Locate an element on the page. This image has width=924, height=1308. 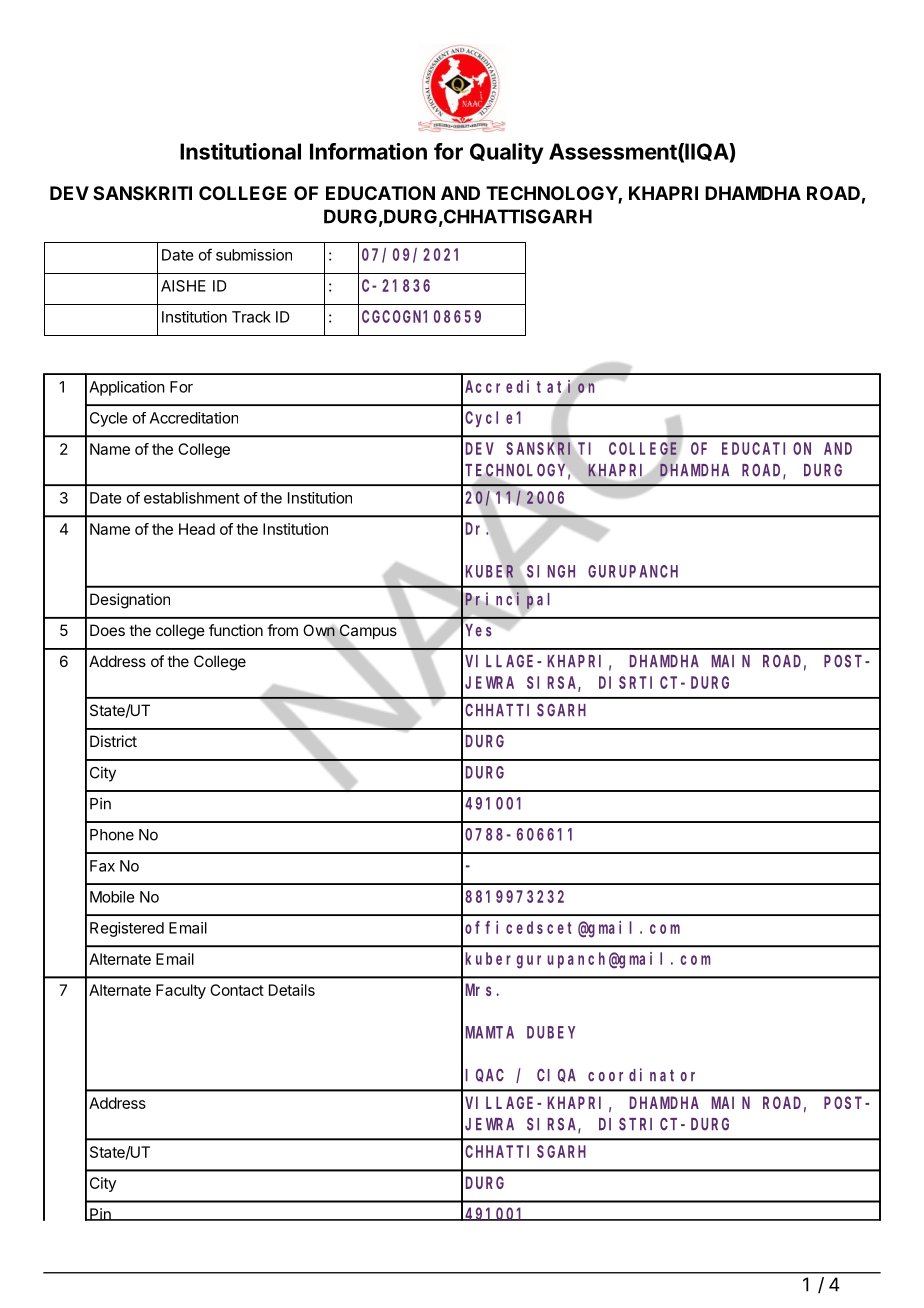
Application is located at coordinates (127, 388).
